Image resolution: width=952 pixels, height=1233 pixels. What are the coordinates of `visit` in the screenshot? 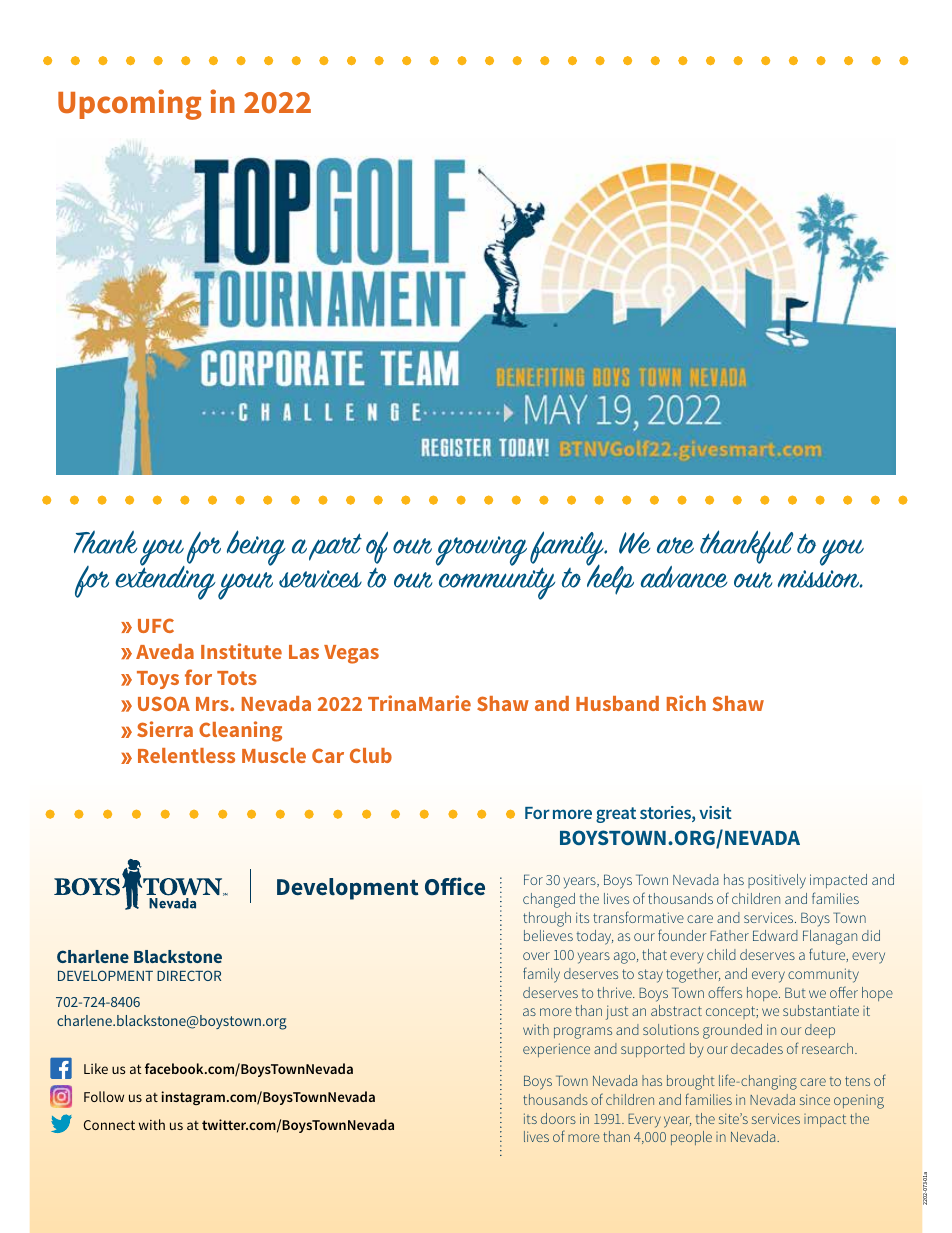 It's located at (715, 812).
